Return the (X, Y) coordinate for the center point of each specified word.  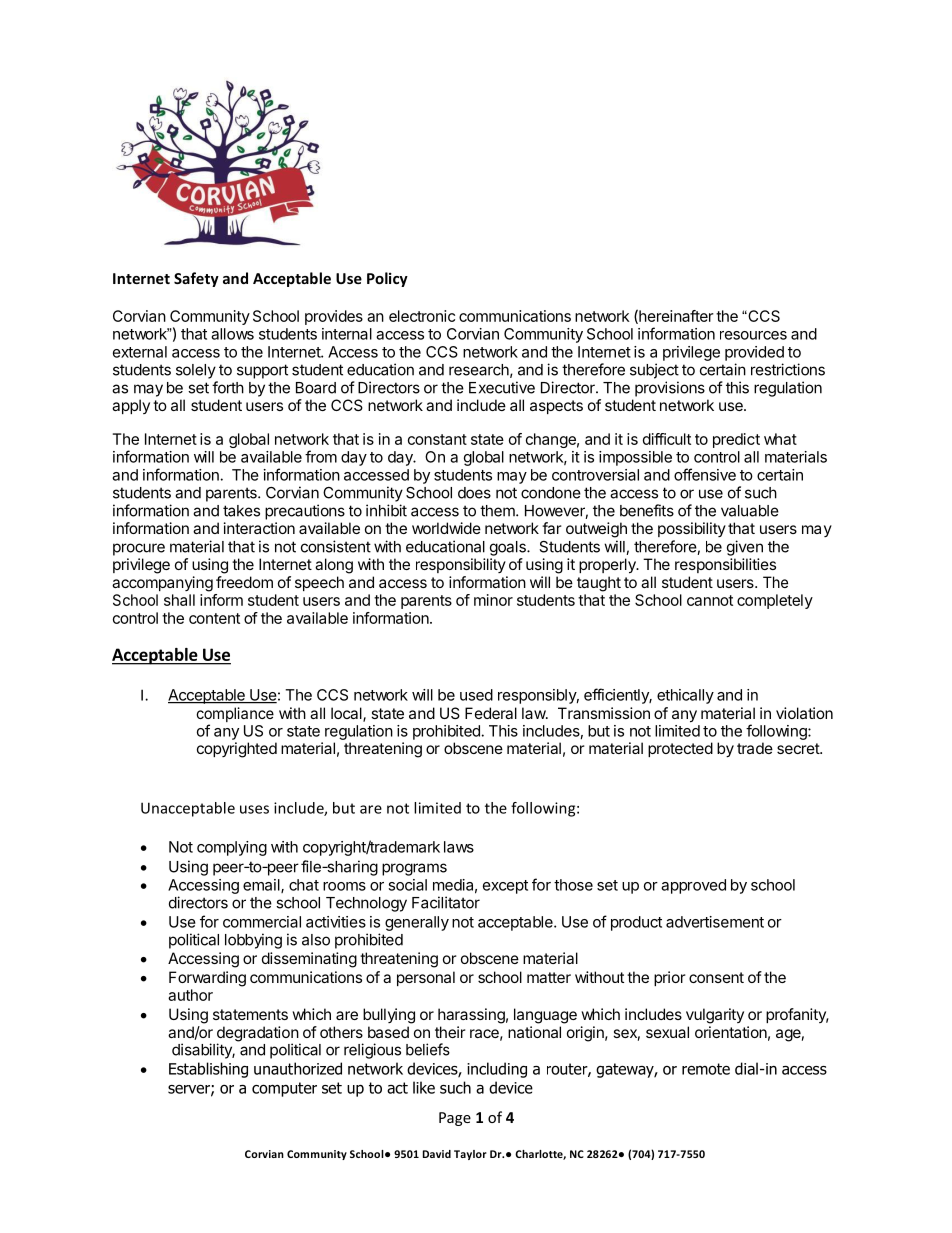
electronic (422, 316)
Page (455, 1119)
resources (753, 335)
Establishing (208, 1070)
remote (706, 1069)
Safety (196, 279)
